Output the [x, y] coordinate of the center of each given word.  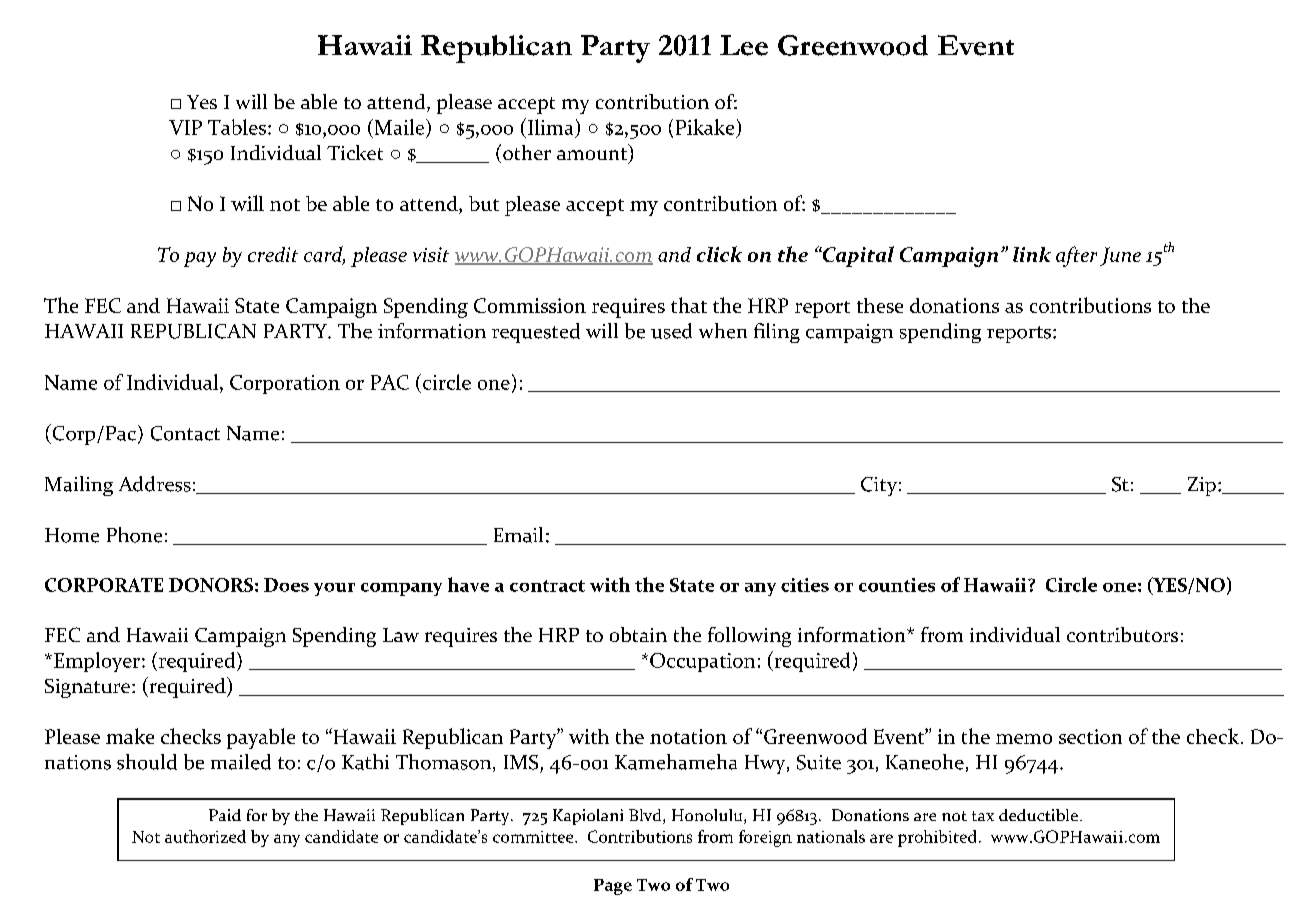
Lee [744, 45]
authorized [205, 836]
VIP [185, 127]
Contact [185, 433]
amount [593, 154]
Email [518, 535]
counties [897, 585]
